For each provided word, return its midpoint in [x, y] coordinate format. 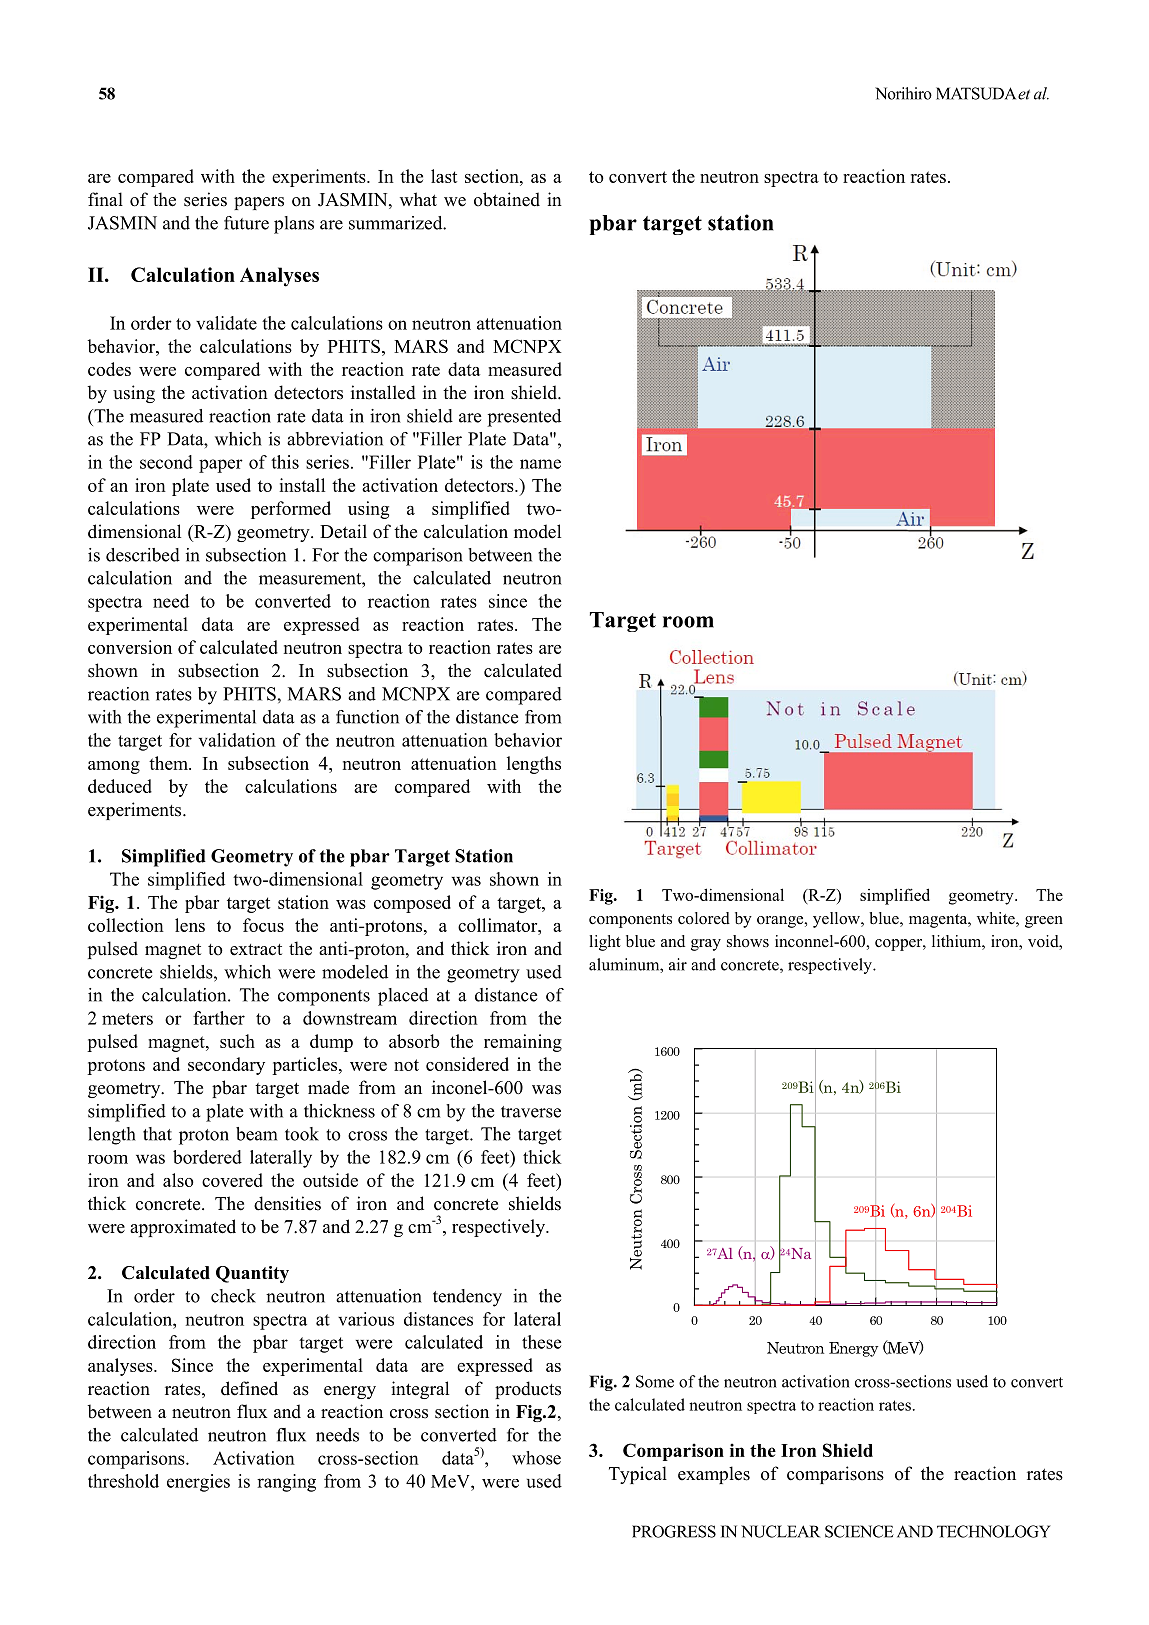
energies [198, 1483]
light [605, 943]
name [540, 464]
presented [524, 418]
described [143, 555]
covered [232, 1180]
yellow [837, 920]
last [444, 176]
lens [190, 925]
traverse [531, 1112]
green [1044, 922]
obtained [507, 199]
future [246, 223]
